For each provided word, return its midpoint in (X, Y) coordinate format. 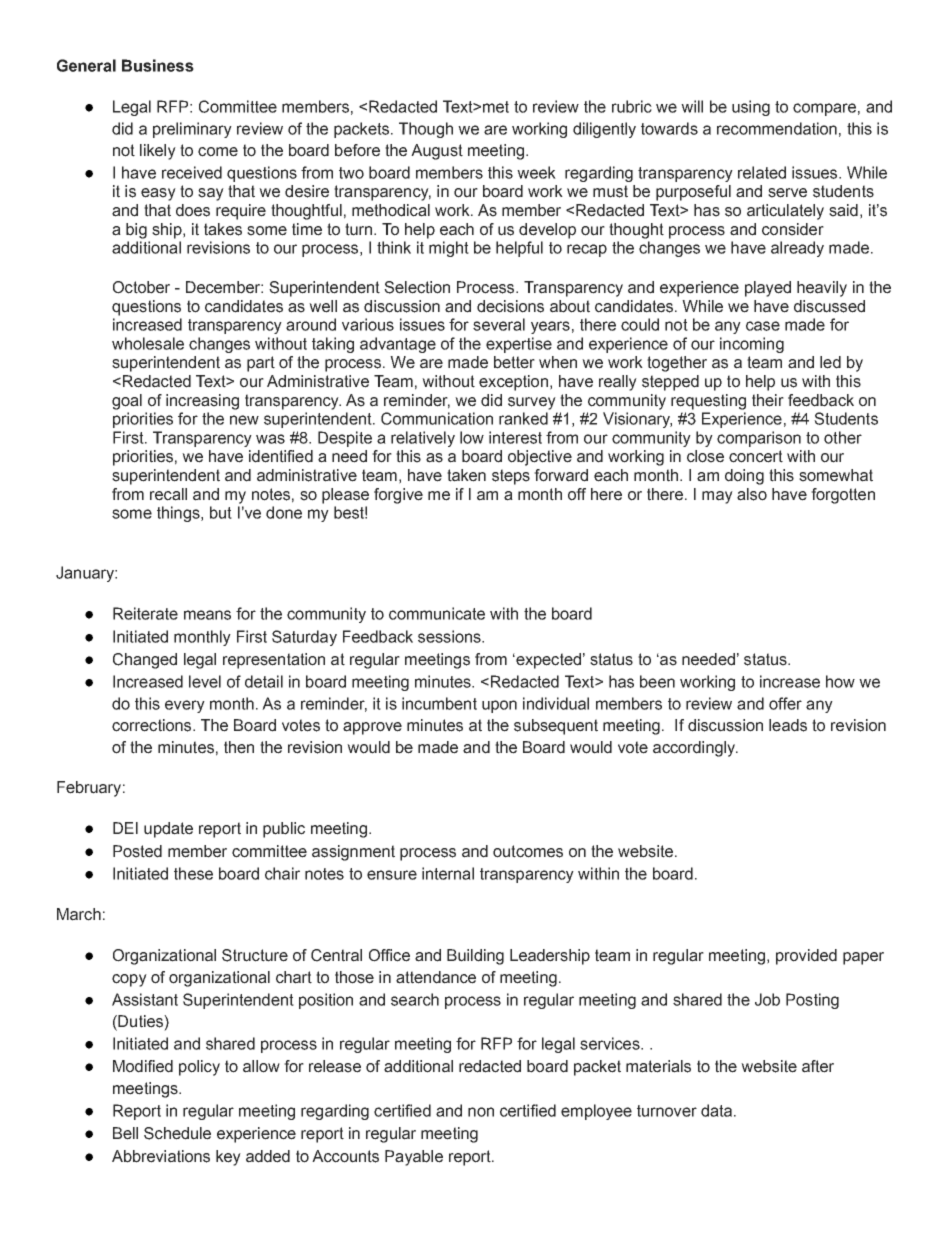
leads (788, 725)
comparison (759, 439)
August (437, 152)
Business (158, 65)
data (716, 1110)
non (481, 1112)
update (168, 830)
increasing (202, 402)
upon (499, 706)
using (751, 108)
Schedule (177, 1133)
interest (515, 437)
